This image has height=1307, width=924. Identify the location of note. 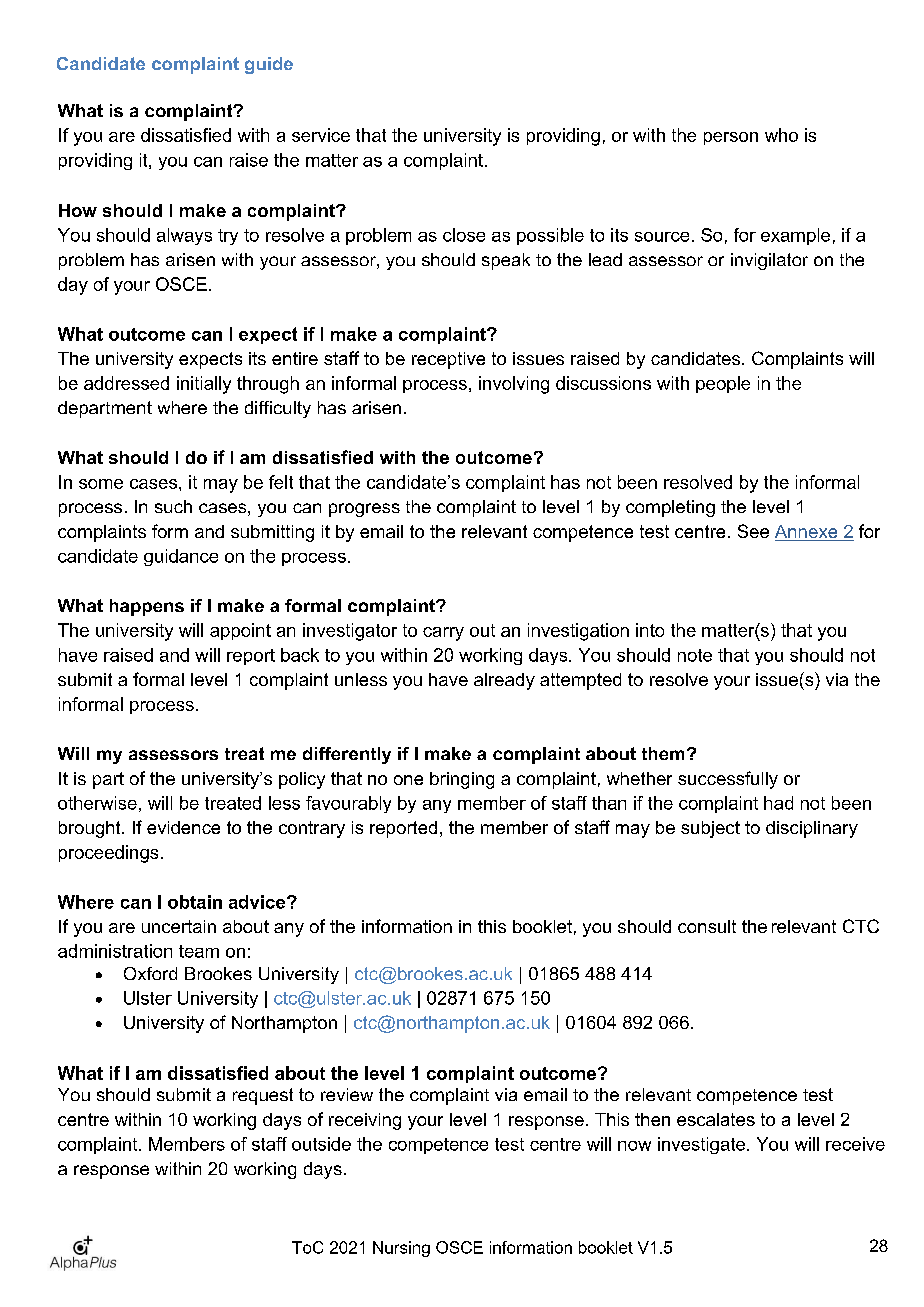
(695, 655).
